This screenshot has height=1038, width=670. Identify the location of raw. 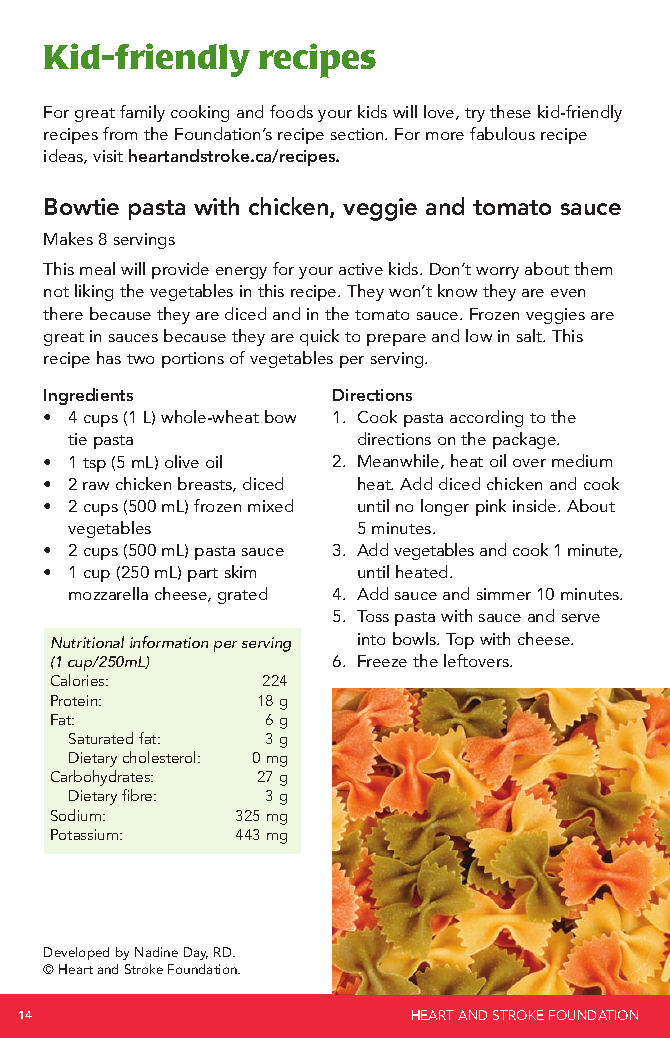
(96, 486).
